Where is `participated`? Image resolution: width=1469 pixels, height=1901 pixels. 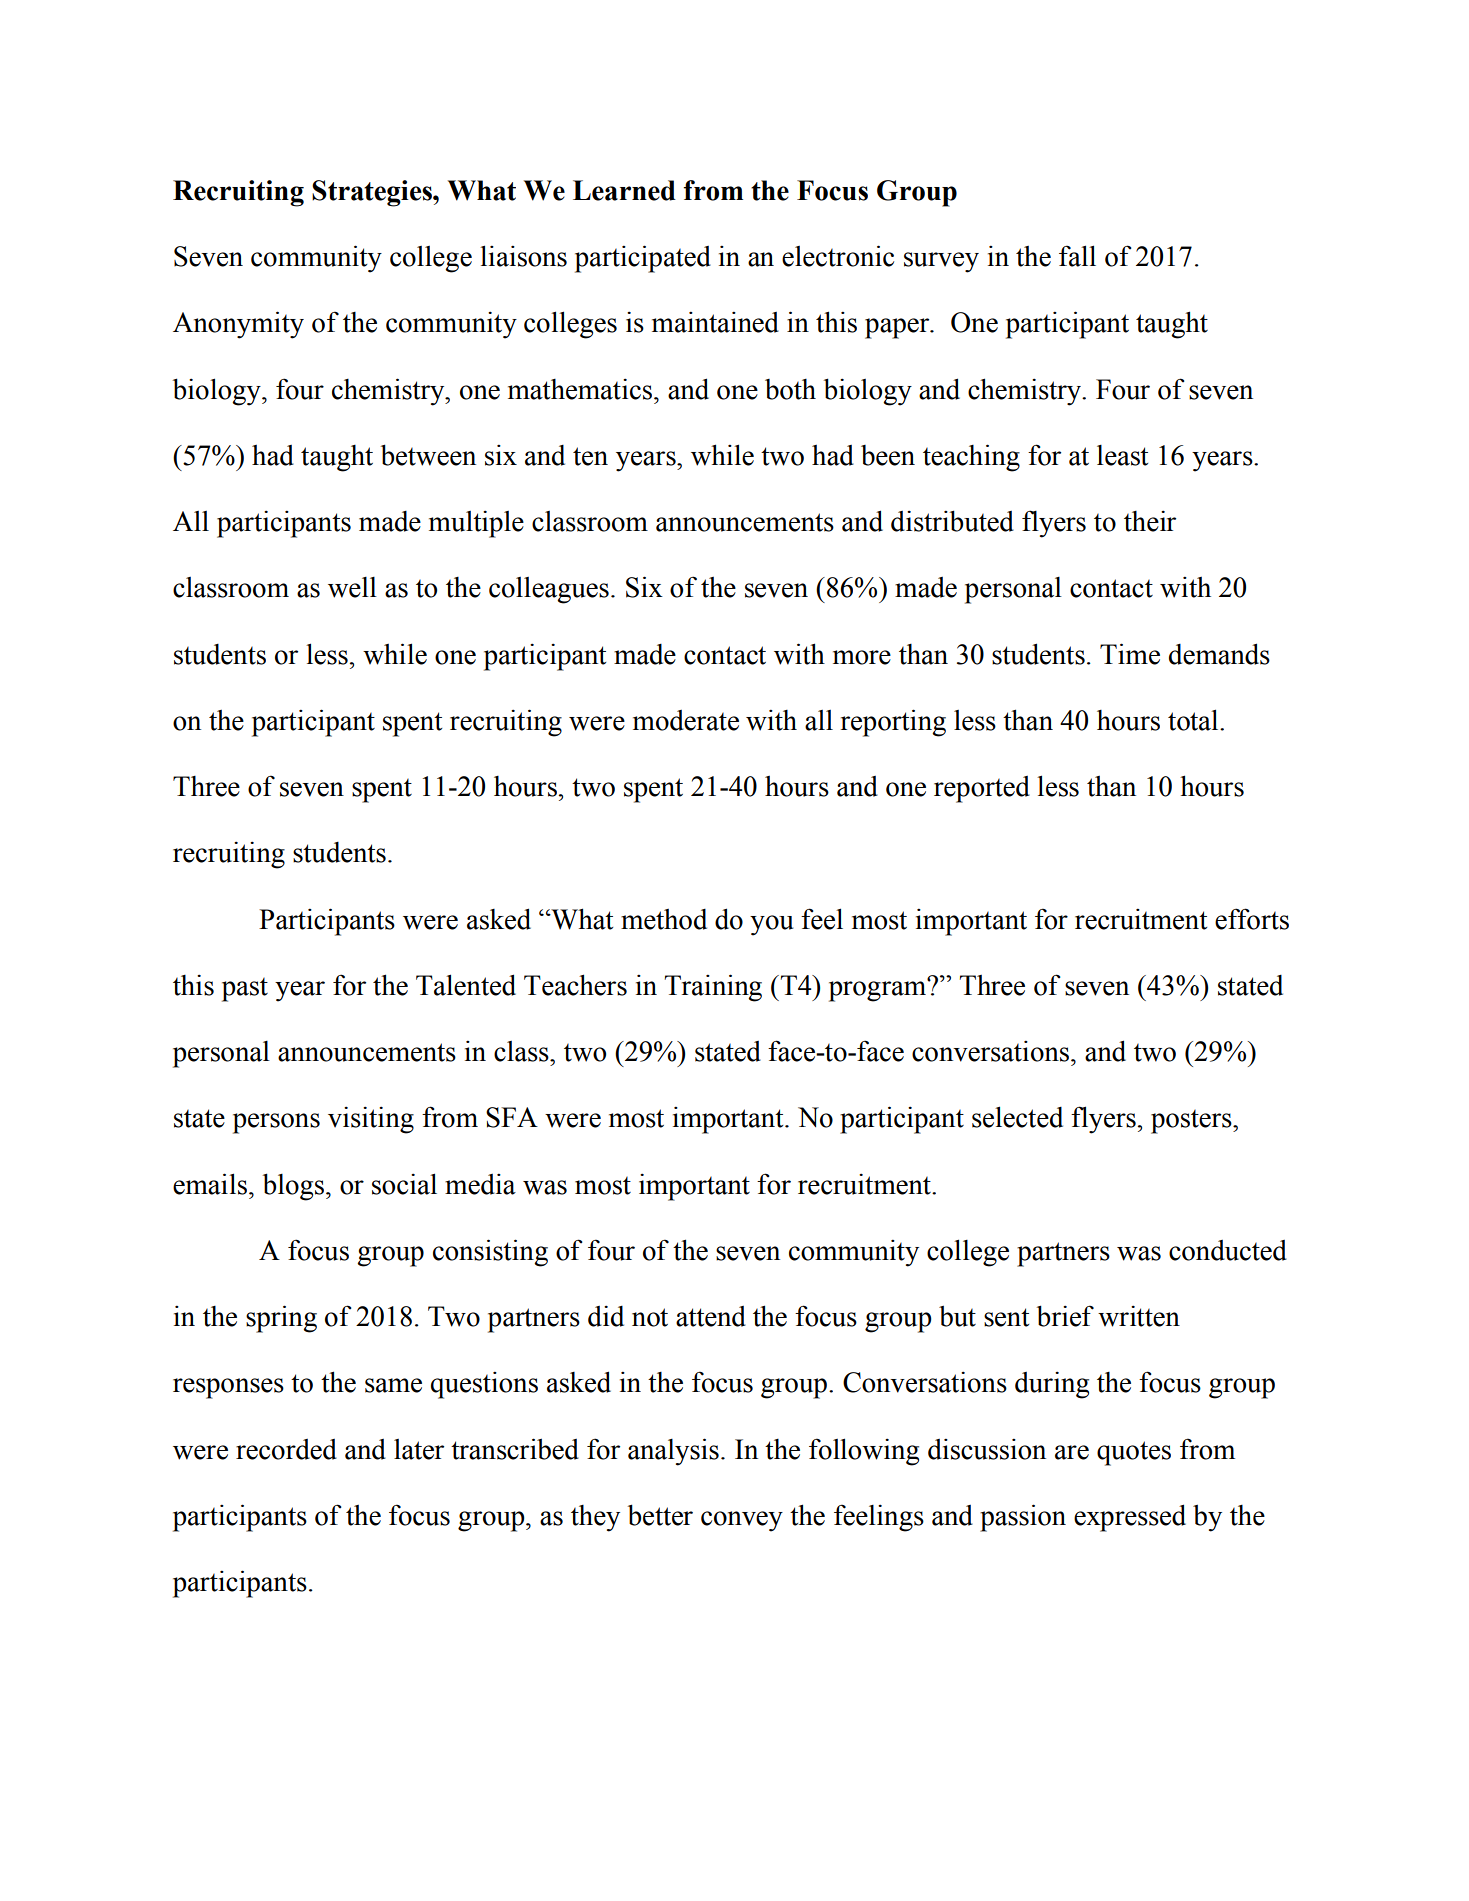
participated is located at coordinates (643, 259).
